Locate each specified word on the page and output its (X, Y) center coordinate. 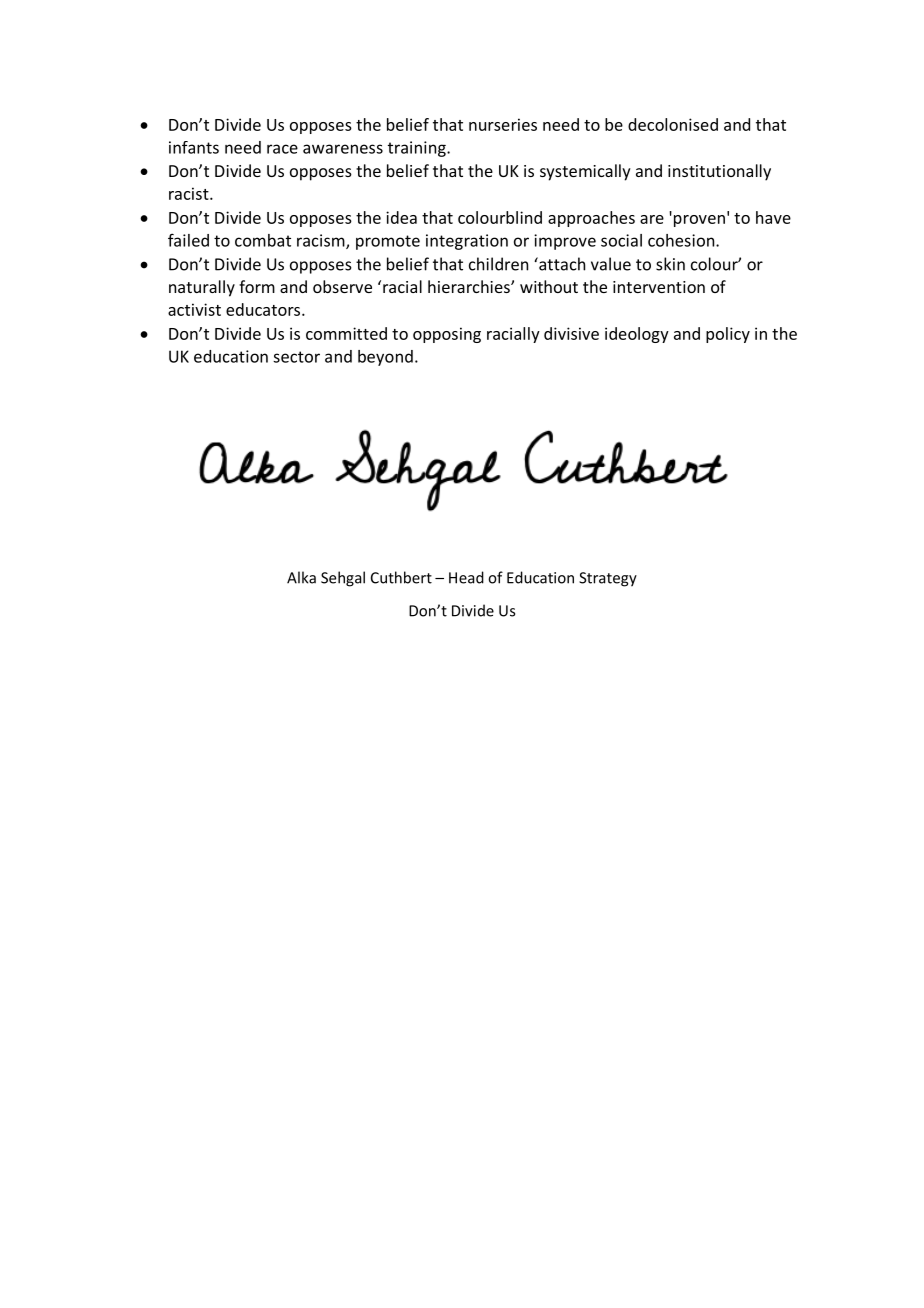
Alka (301, 577)
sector (296, 357)
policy (728, 335)
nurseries (503, 124)
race (282, 149)
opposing (447, 335)
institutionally (719, 172)
